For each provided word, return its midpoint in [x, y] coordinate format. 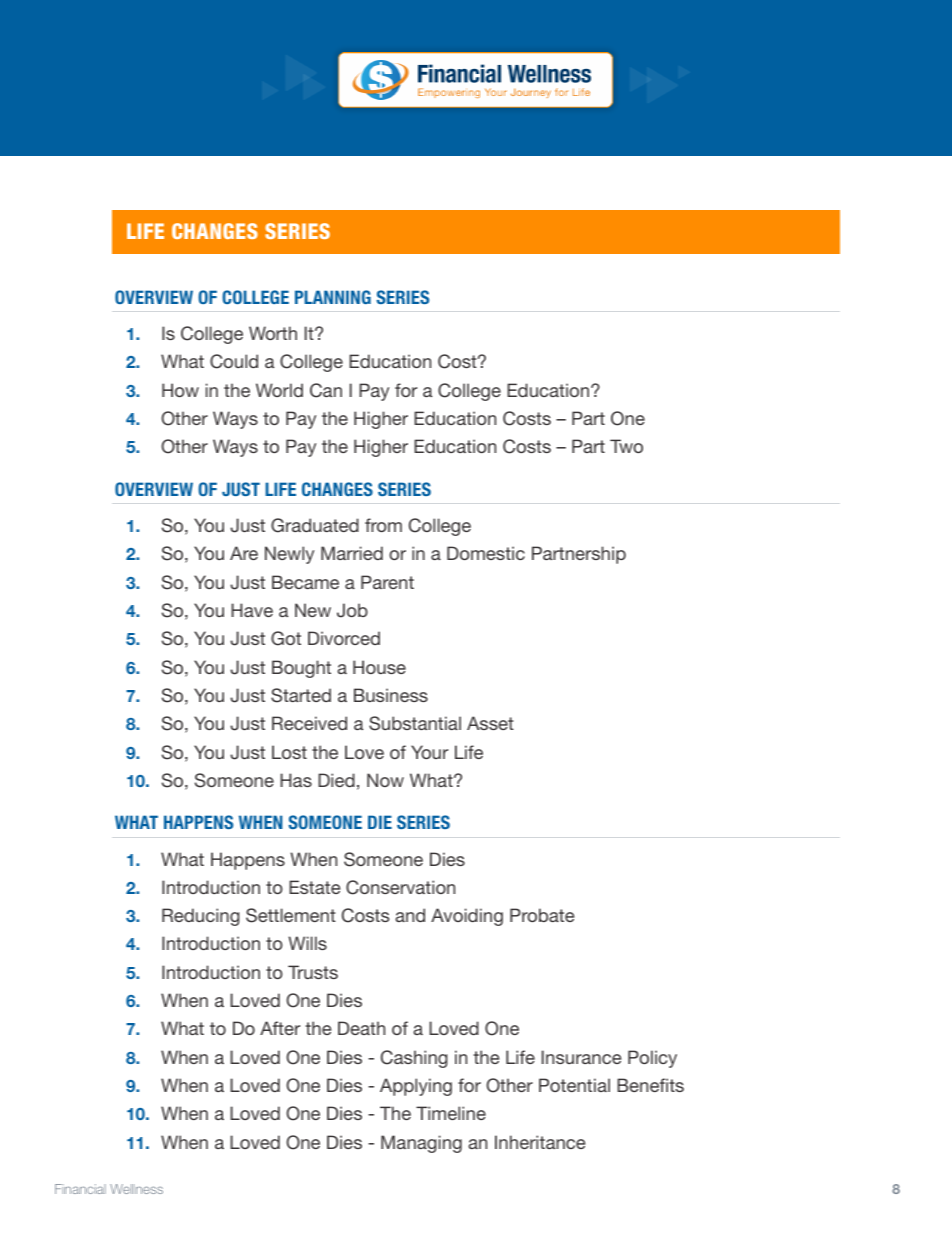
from [383, 525]
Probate [542, 915]
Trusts [313, 972]
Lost [289, 752]
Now [385, 780]
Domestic [486, 553]
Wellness [136, 1189]
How [180, 390]
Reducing [201, 917]
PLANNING [333, 297]
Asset [490, 723]
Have [252, 610]
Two [626, 446]
